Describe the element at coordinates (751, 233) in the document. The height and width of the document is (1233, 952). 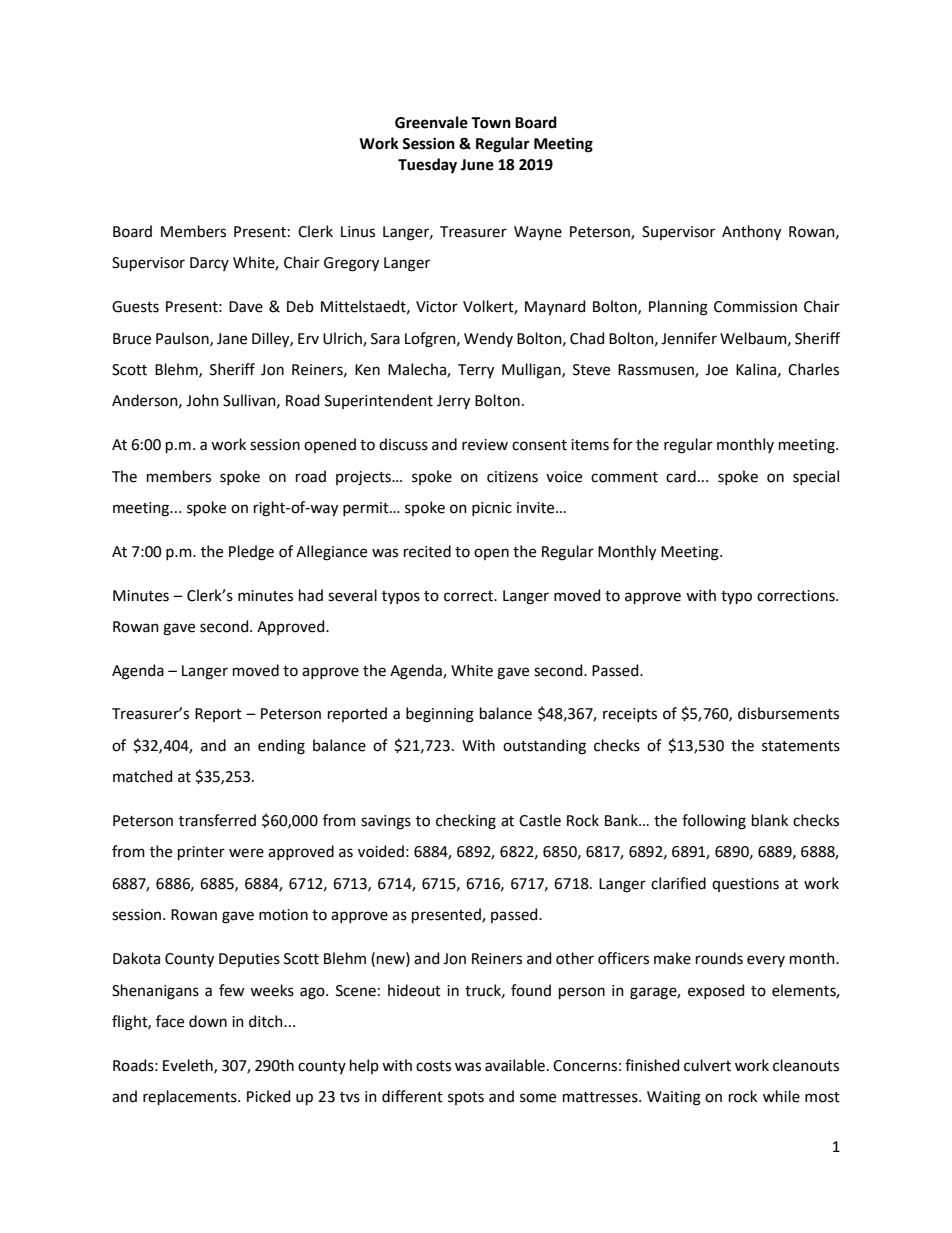
I see `Anthony` at that location.
